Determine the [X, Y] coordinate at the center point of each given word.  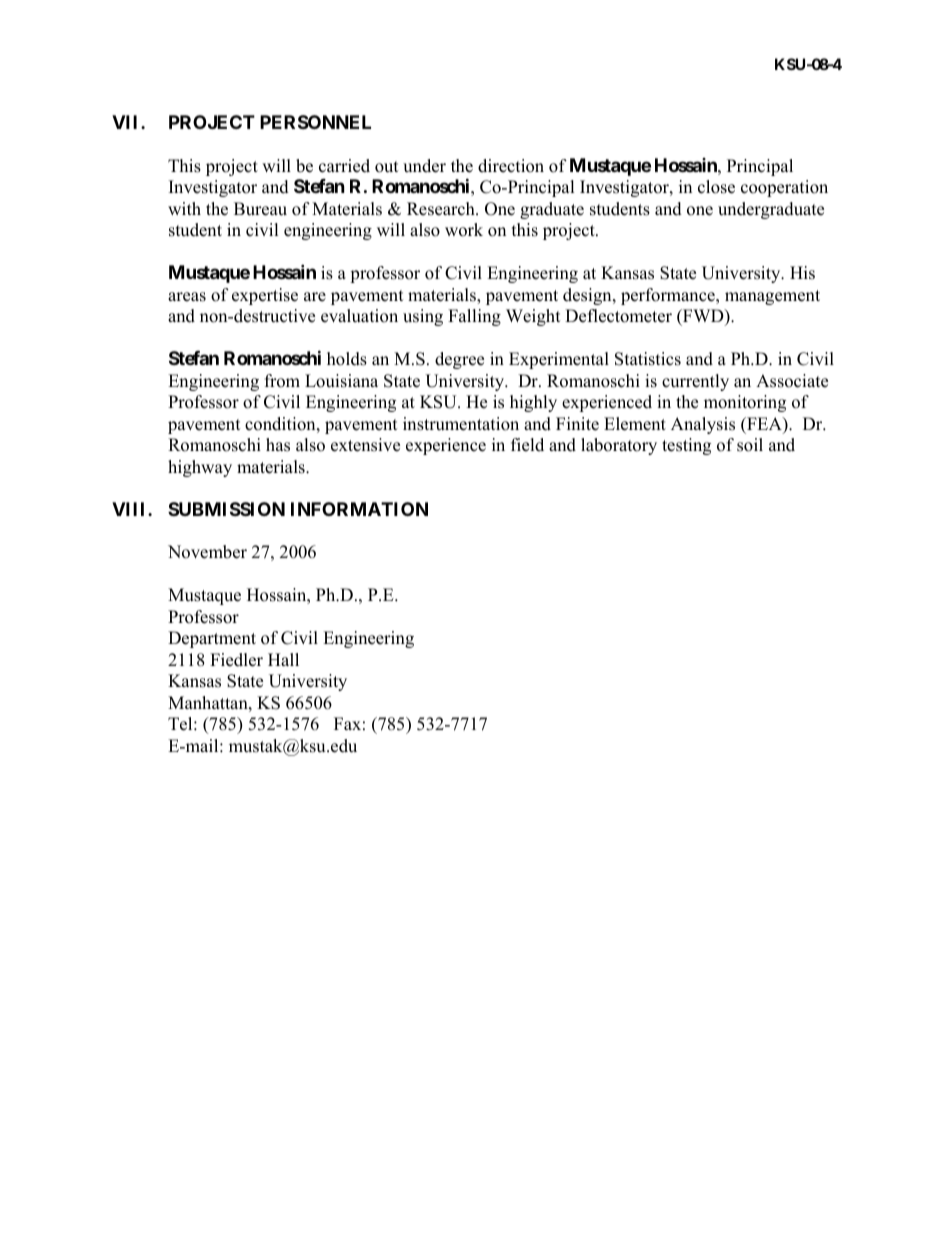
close [716, 187]
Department [212, 639]
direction [511, 166]
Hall [283, 659]
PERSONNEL [315, 122]
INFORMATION [359, 509]
